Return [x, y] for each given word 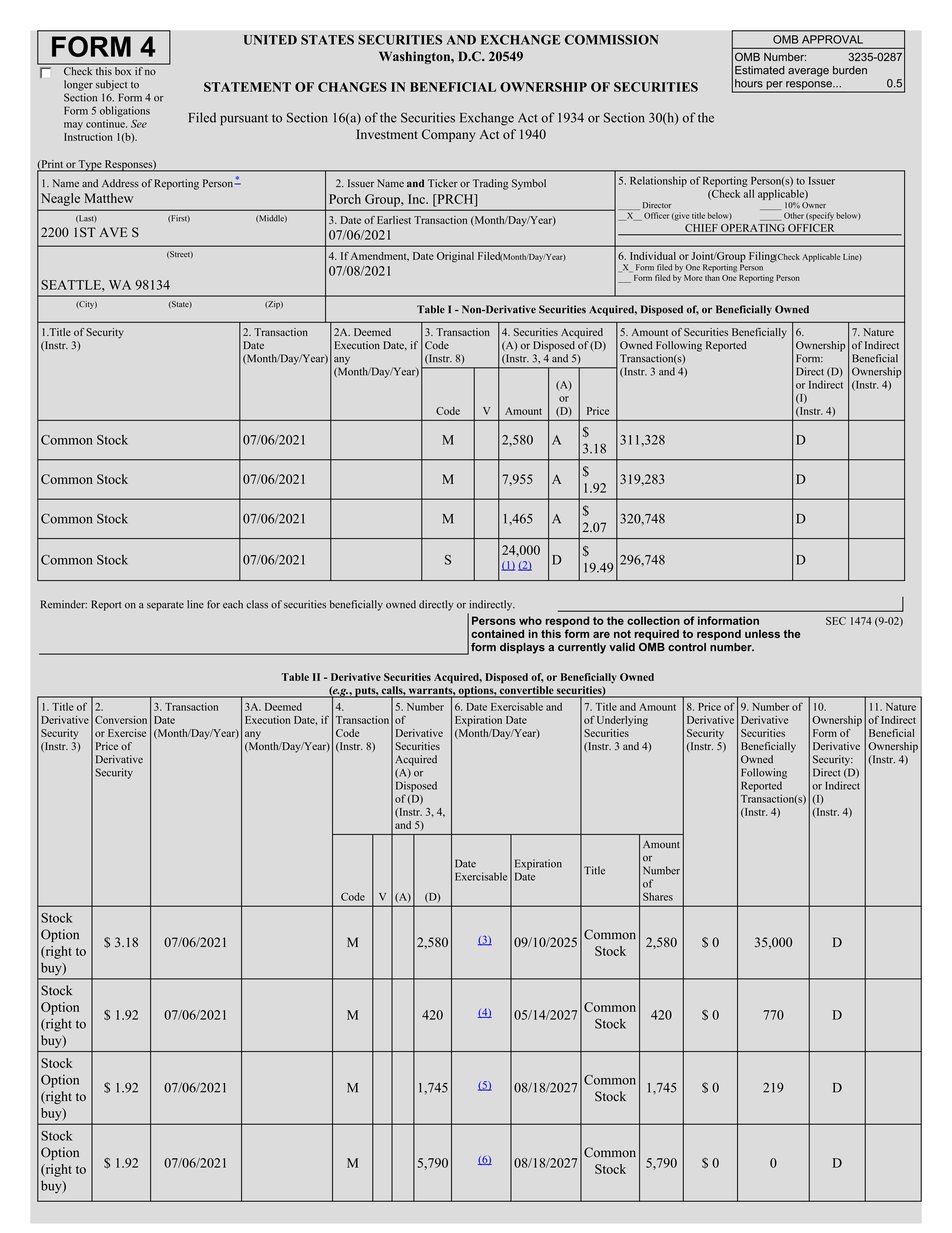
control [687, 647]
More [693, 278]
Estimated [760, 70]
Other [794, 215]
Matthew [109, 198]
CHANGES [352, 87]
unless [762, 633]
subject [111, 85]
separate [165, 606]
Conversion [121, 720]
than [712, 278]
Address [120, 183]
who [530, 620]
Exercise [127, 733]
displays [522, 648]
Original [455, 257]
